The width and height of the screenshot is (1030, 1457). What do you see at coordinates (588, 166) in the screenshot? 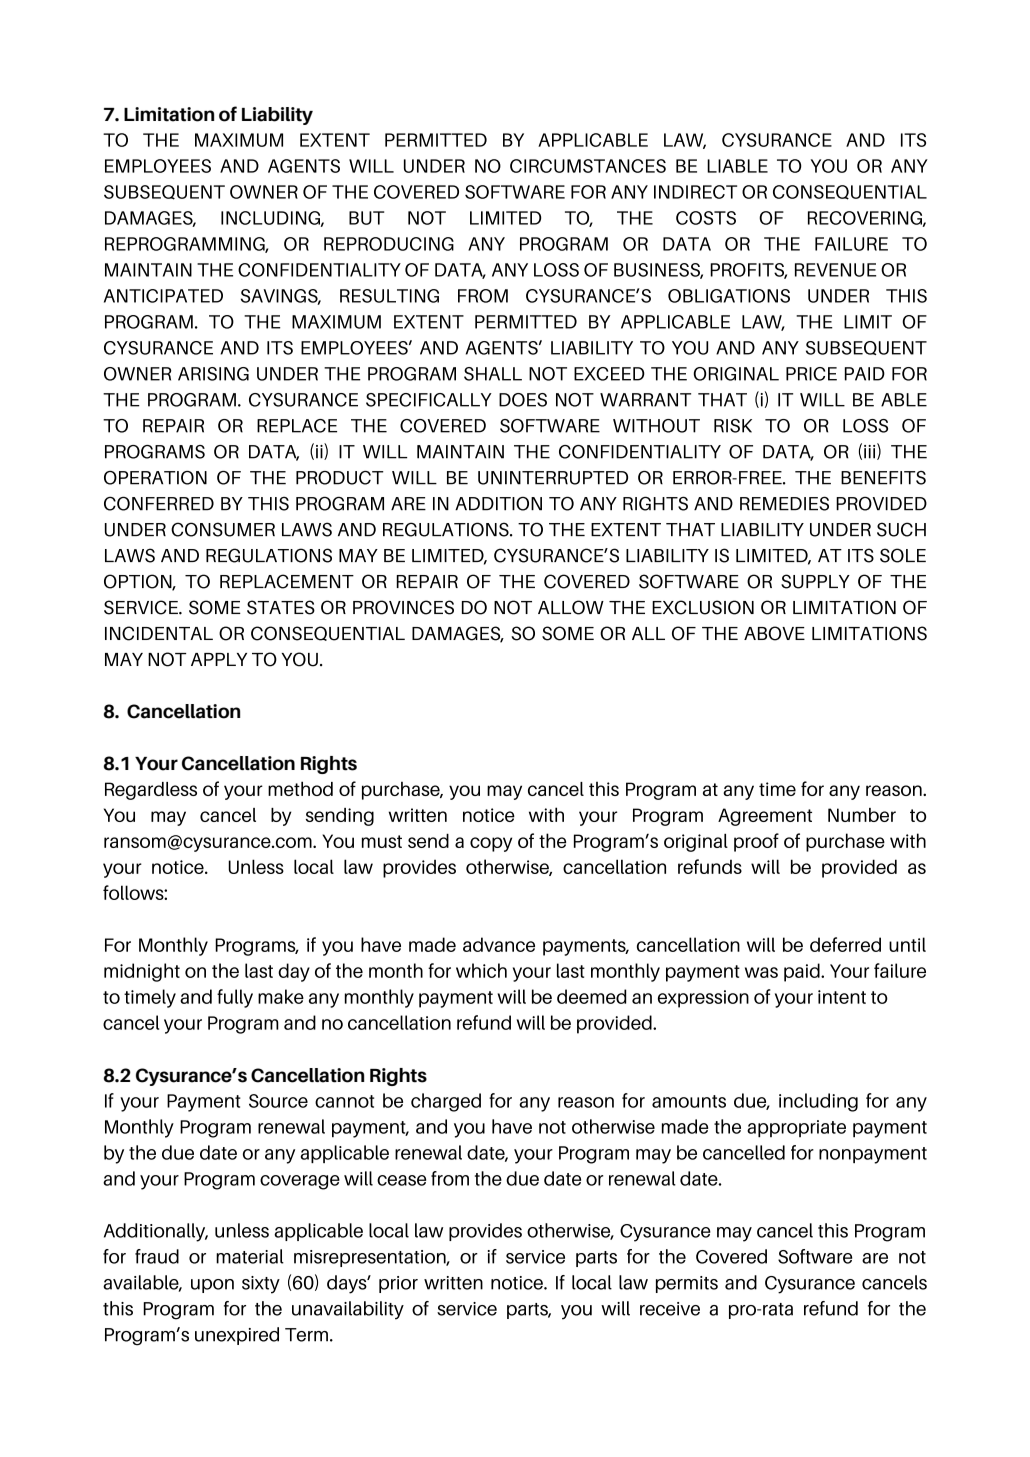
I see `CIRCUMSTANCES` at bounding box center [588, 166].
